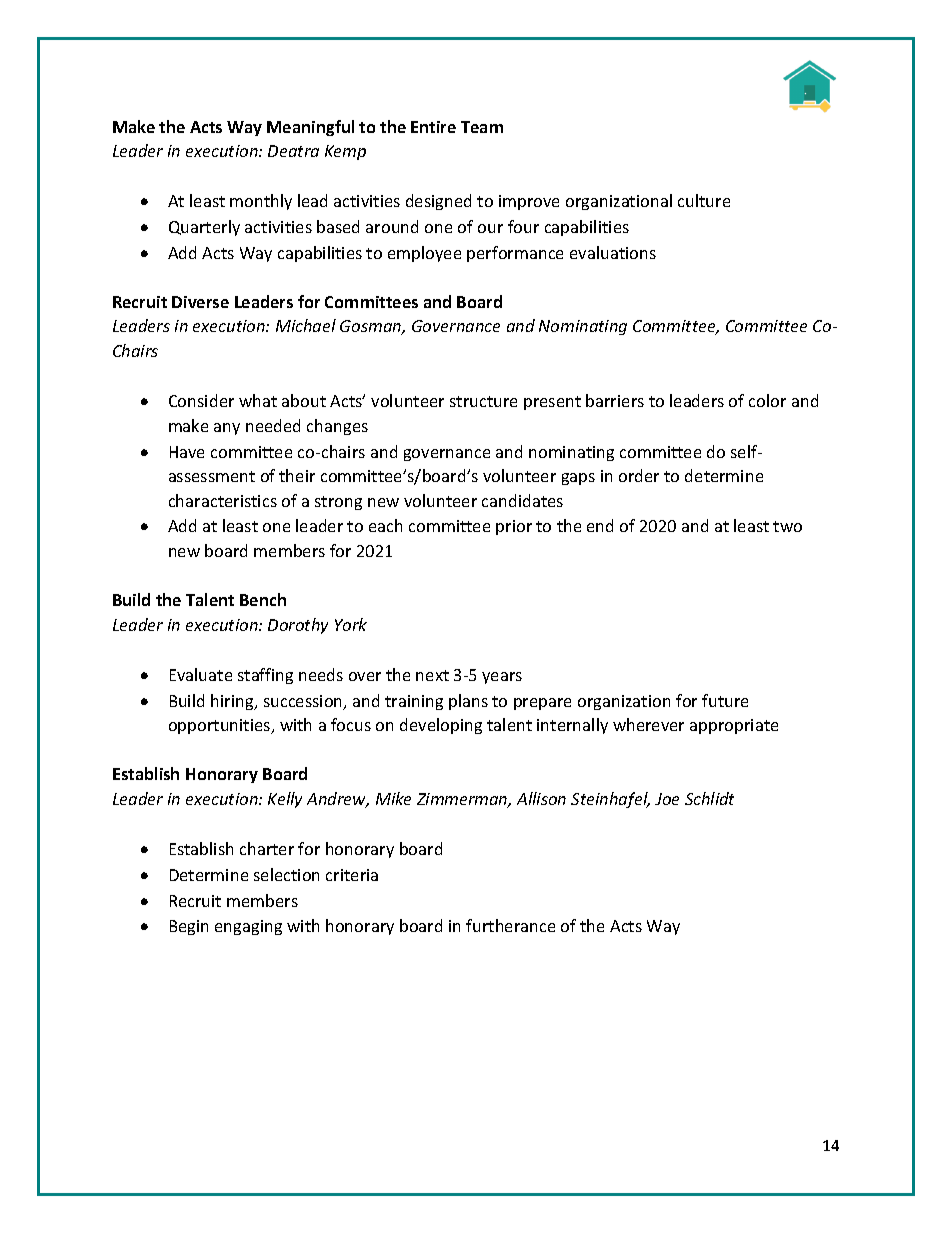 This page has width=952, height=1233. What do you see at coordinates (310, 128) in the page?
I see `Meaningful` at bounding box center [310, 128].
